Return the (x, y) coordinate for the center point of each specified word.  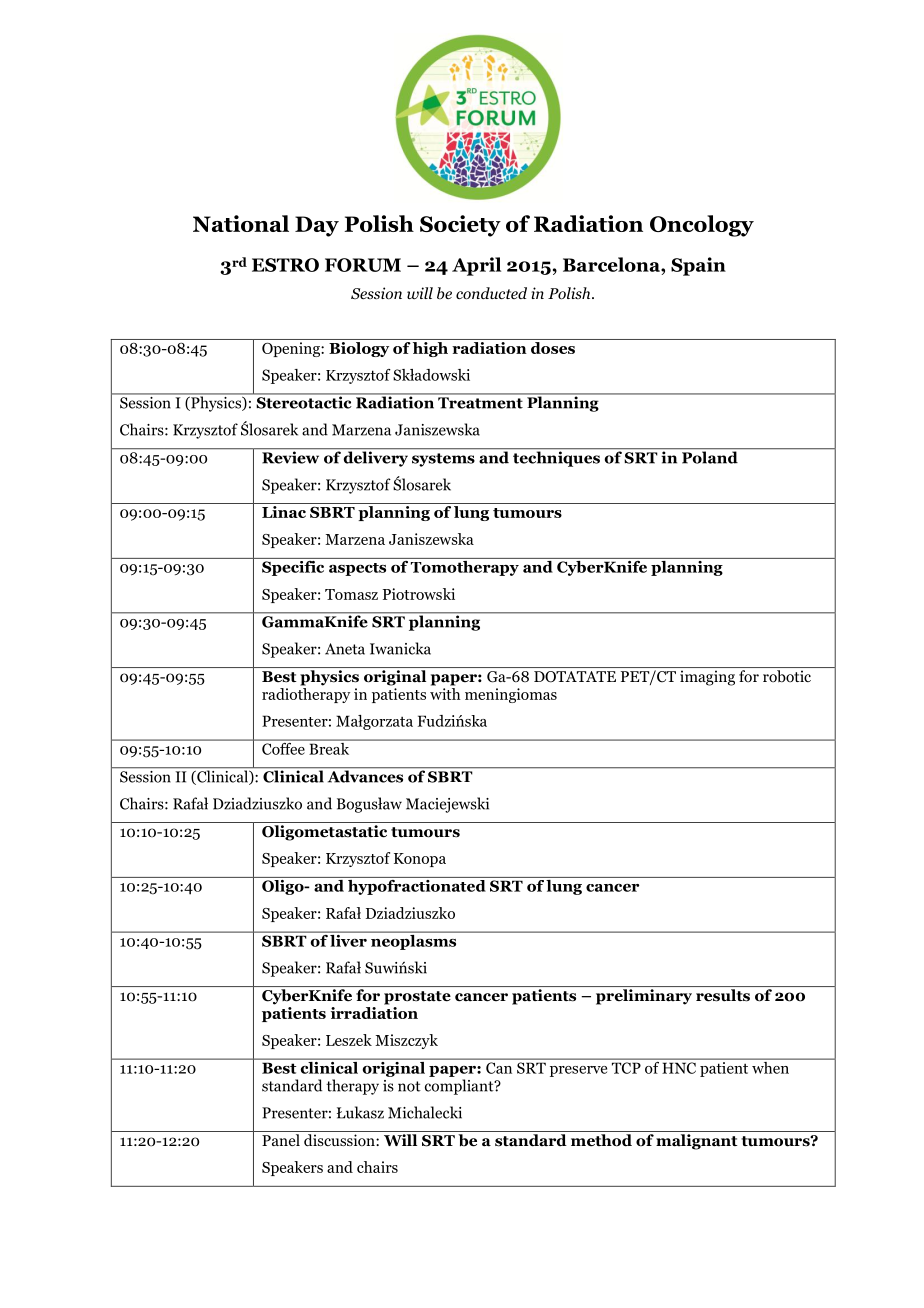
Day (317, 226)
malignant (697, 1142)
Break (329, 747)
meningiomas (511, 695)
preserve (578, 1071)
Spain (698, 266)
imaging (707, 678)
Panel (281, 1140)
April (476, 266)
